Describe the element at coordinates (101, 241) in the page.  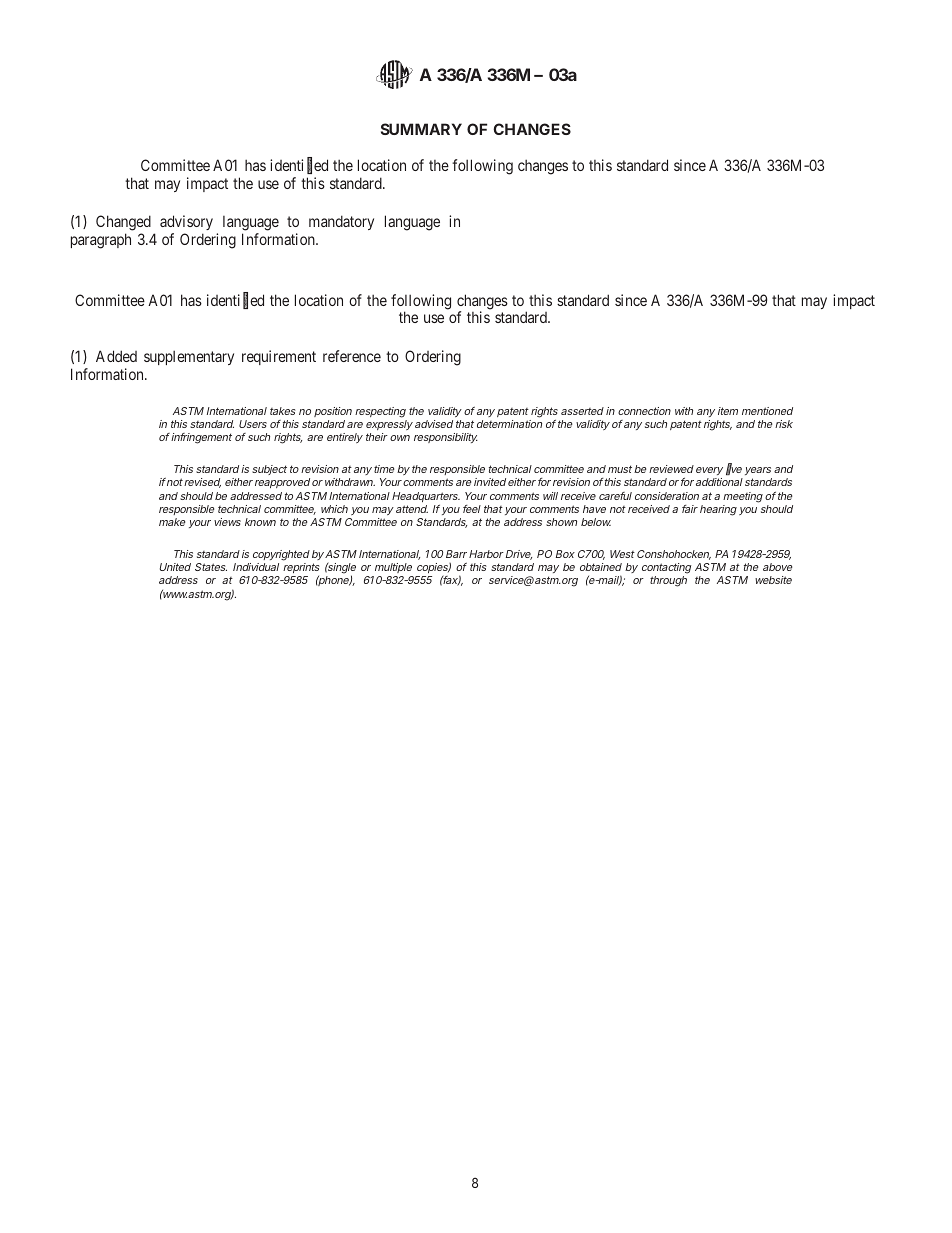
I see `paragraph` at that location.
